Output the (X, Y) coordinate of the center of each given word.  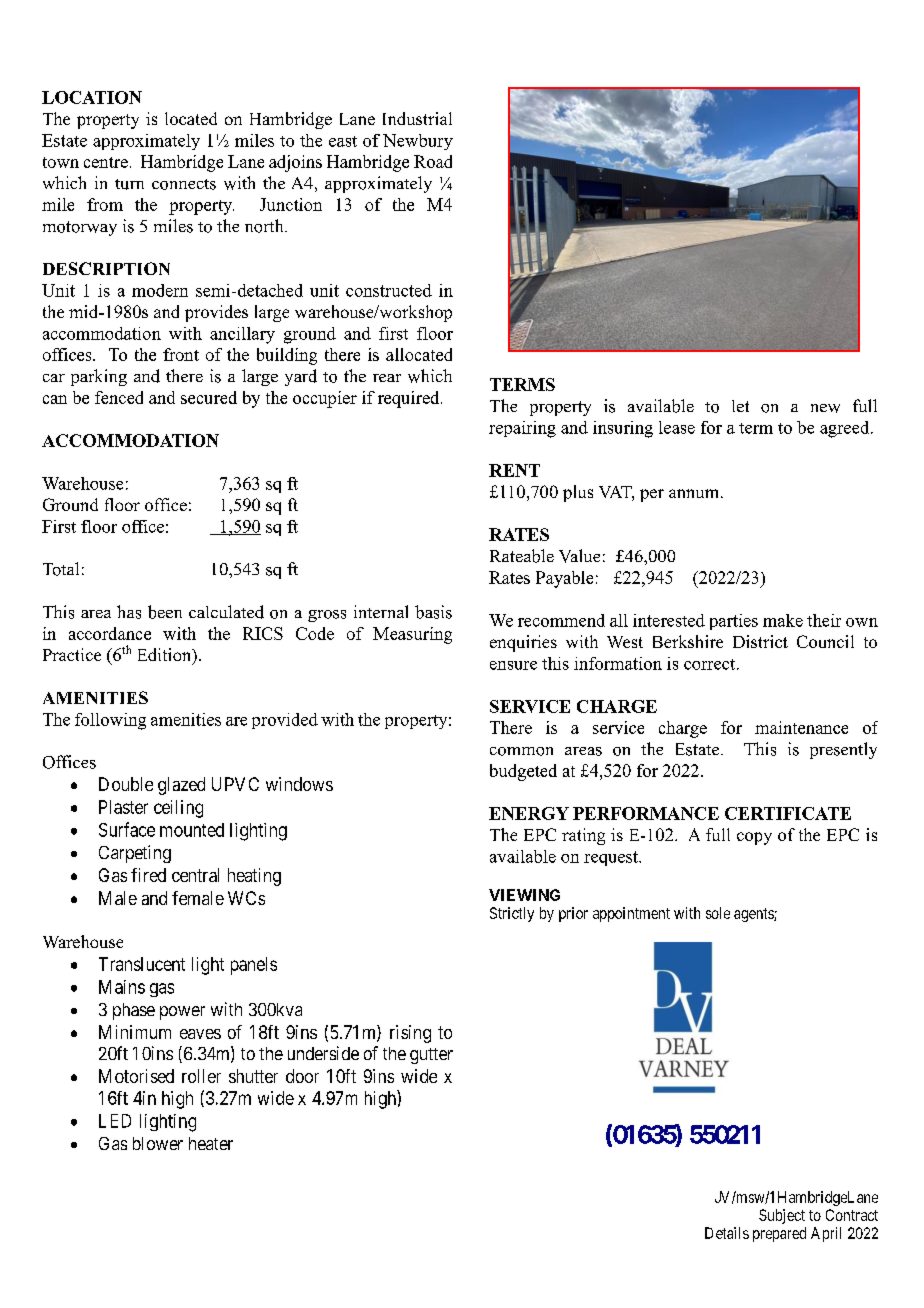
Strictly (512, 914)
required (410, 399)
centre (106, 162)
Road (433, 161)
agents (754, 915)
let (740, 406)
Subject (782, 1216)
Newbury (418, 142)
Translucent (142, 964)
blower (158, 1143)
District (760, 641)
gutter (431, 1056)
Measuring (412, 635)
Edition (166, 656)
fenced (119, 397)
